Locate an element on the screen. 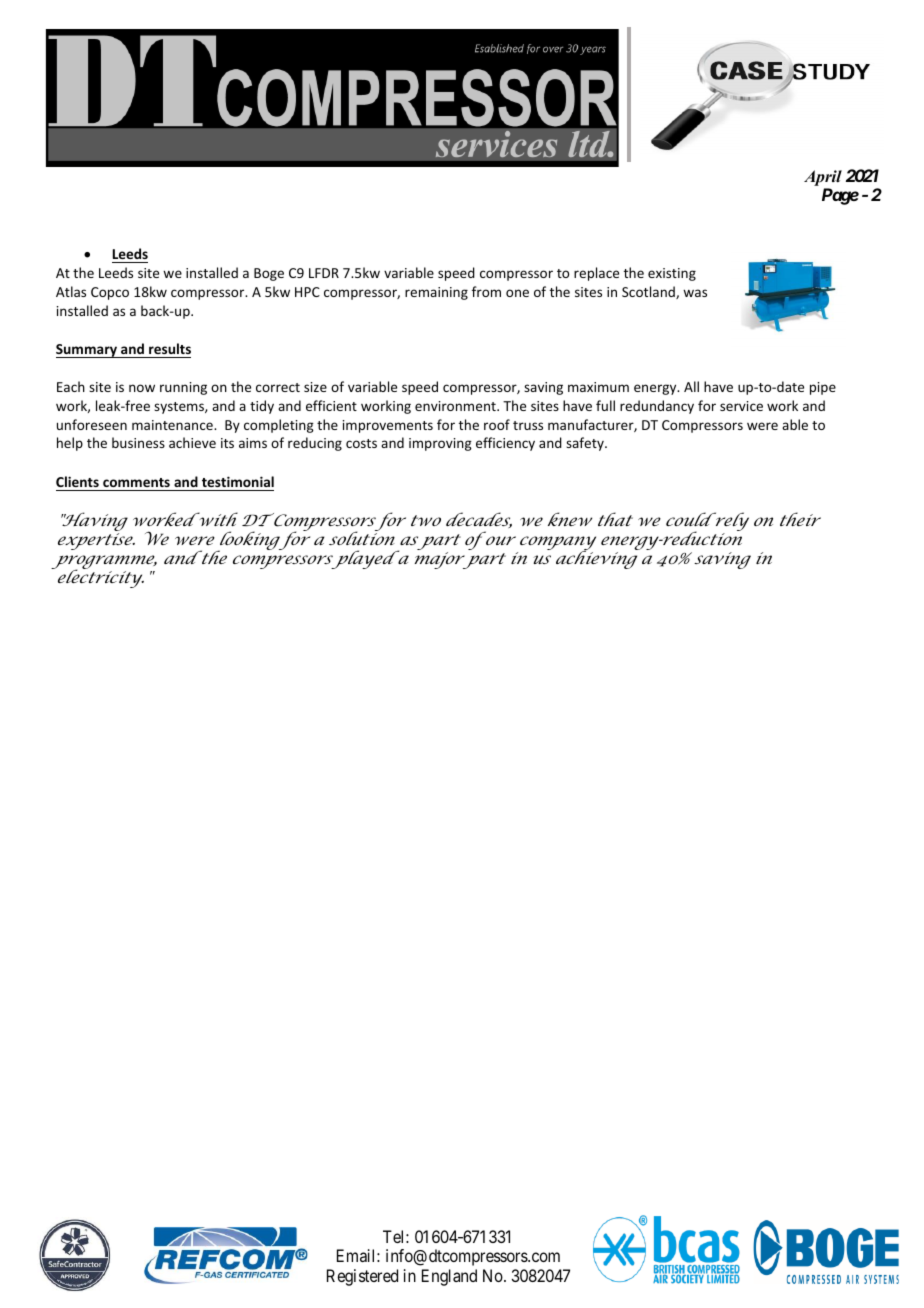  Clients is located at coordinates (77, 481).
